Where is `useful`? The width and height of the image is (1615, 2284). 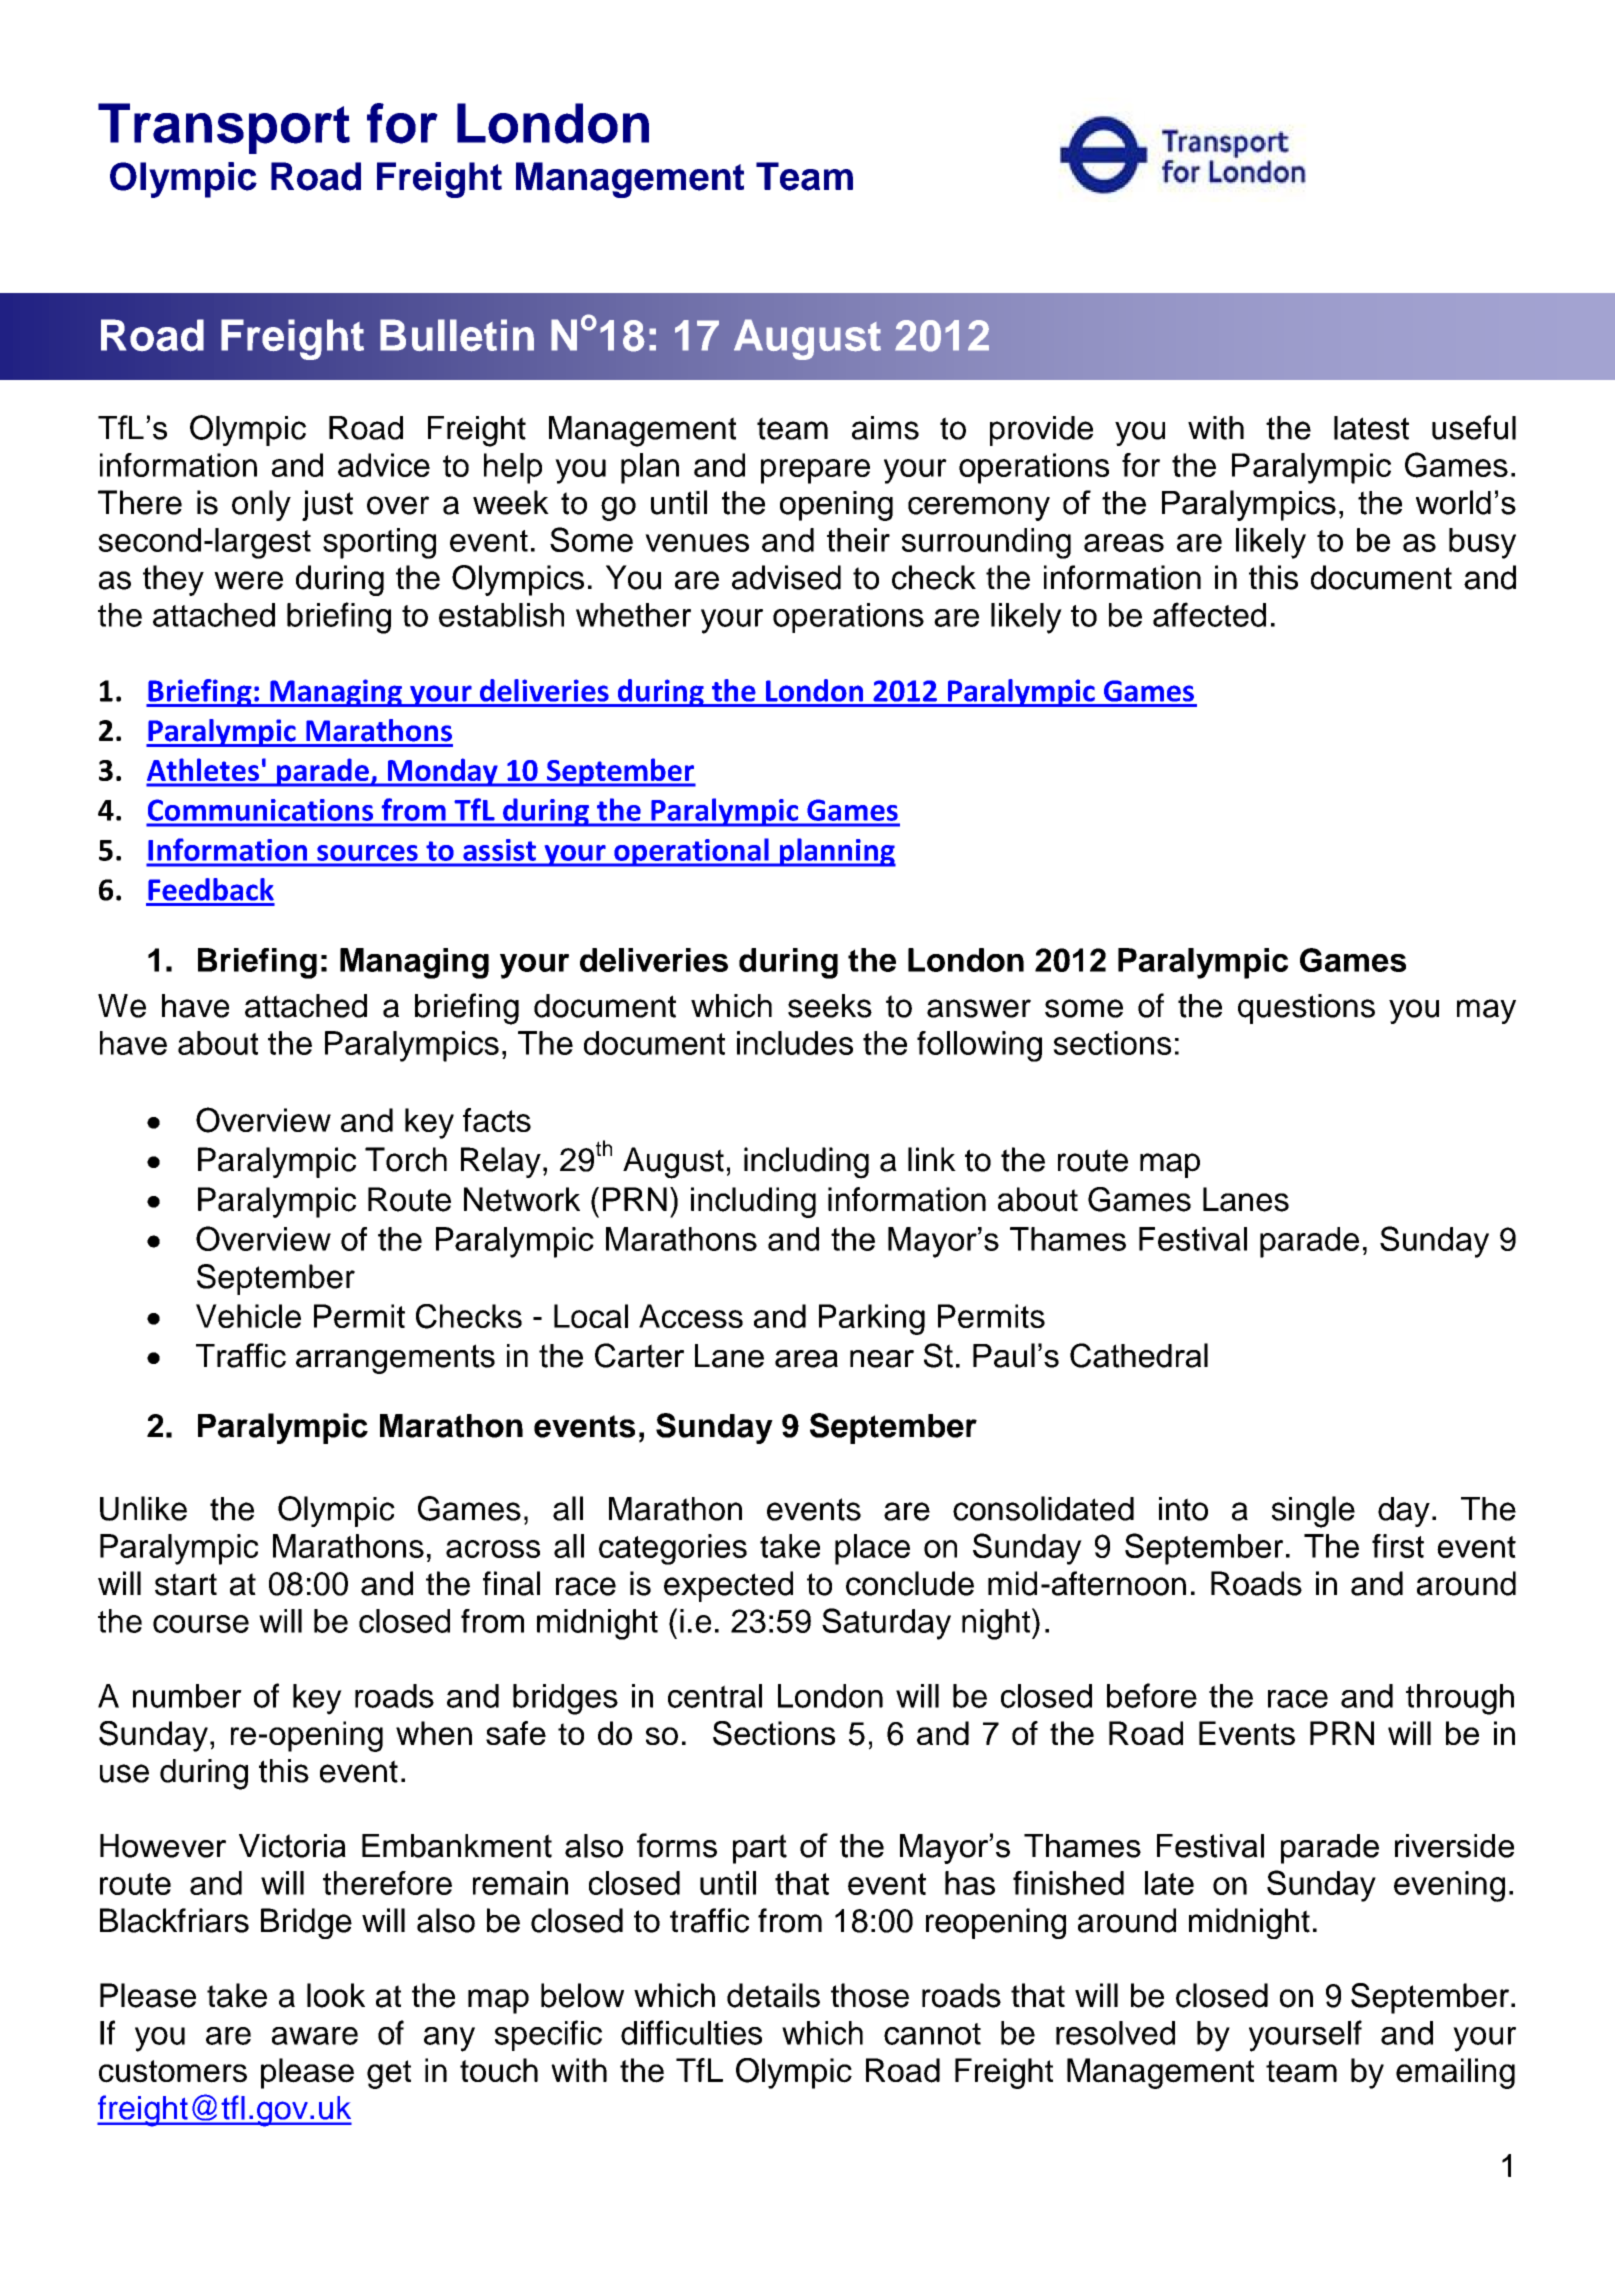 useful is located at coordinates (1474, 427).
